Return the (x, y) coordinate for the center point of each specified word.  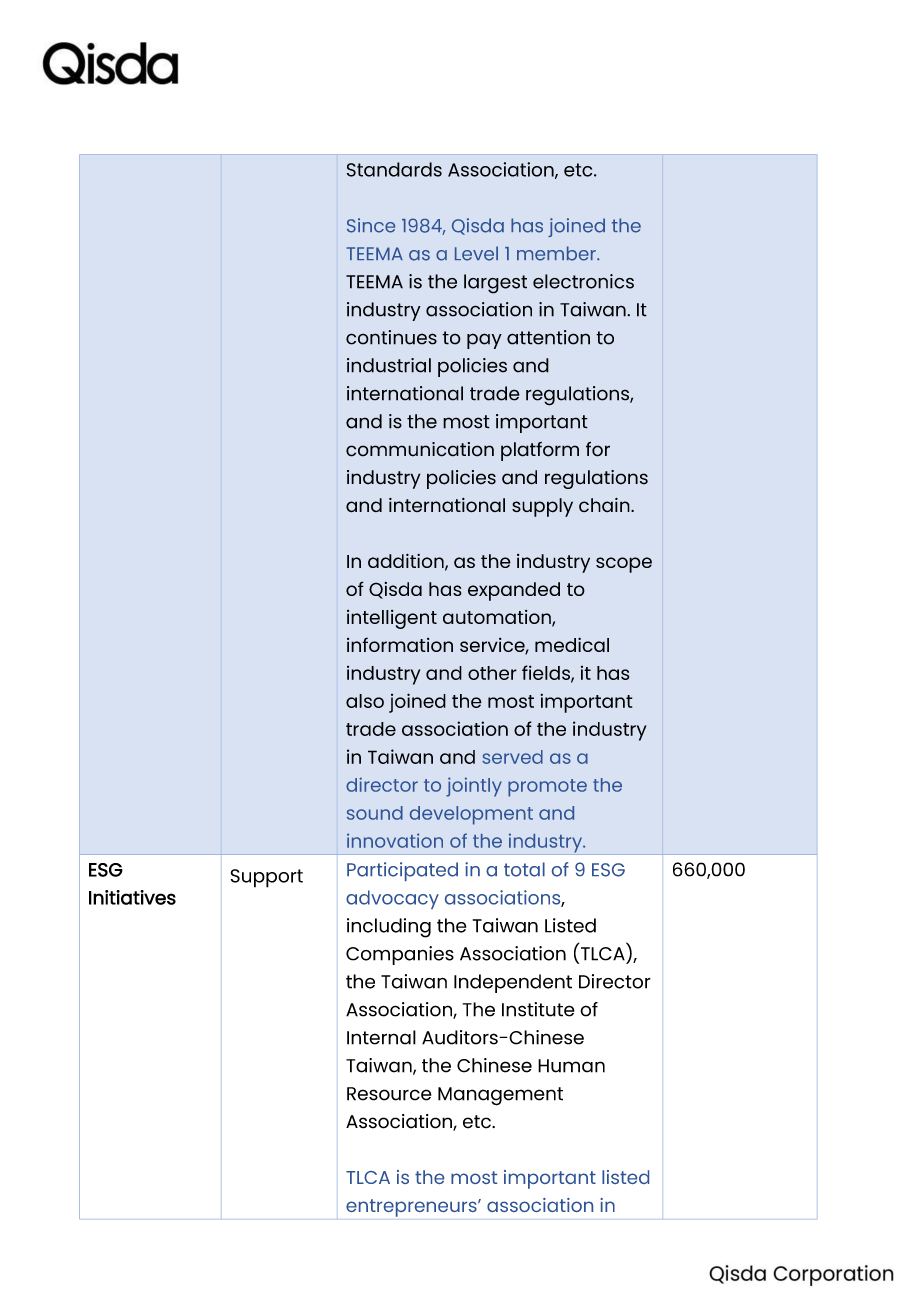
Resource (389, 1094)
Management (500, 1096)
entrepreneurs (412, 1208)
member (557, 253)
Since (371, 225)
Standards (394, 169)
